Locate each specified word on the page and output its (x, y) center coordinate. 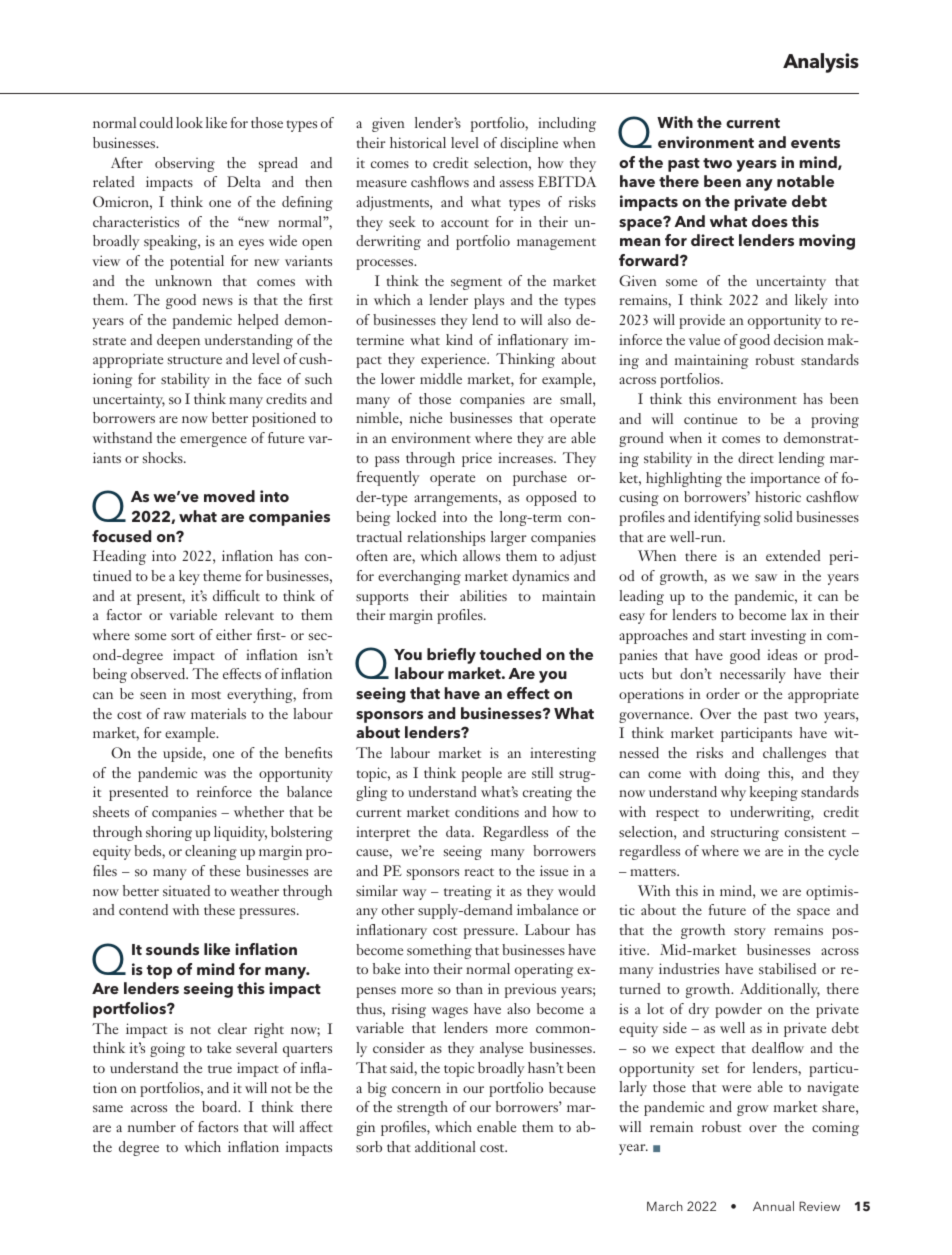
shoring (169, 833)
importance (785, 480)
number (152, 1126)
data (459, 831)
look (189, 122)
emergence (213, 441)
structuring (745, 834)
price (477, 460)
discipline (529, 144)
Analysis (821, 63)
